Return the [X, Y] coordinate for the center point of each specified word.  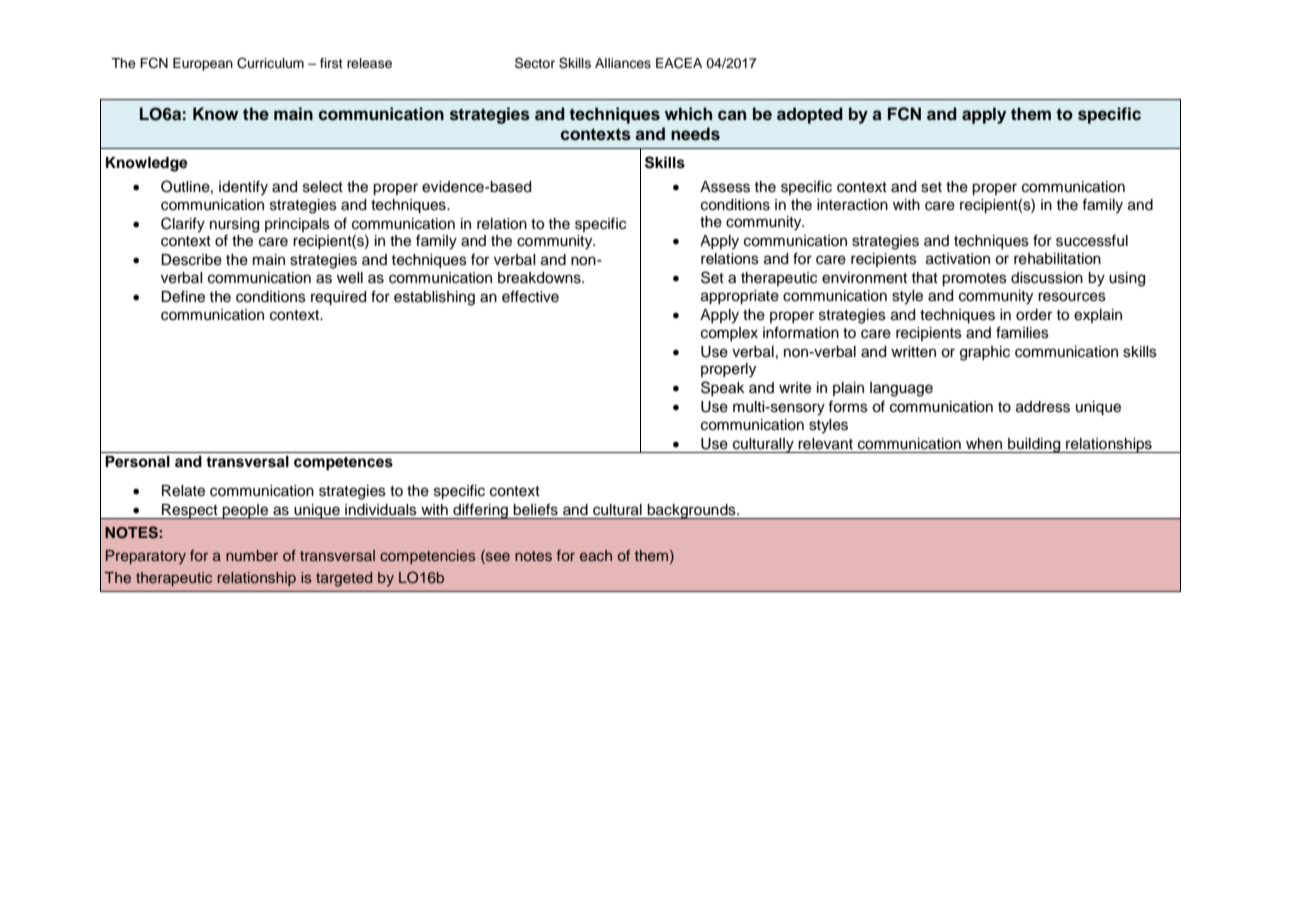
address [1043, 407]
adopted [810, 115]
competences [343, 464]
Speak [723, 388]
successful [1092, 241]
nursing [234, 225]
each [596, 555]
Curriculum [270, 63]
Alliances [623, 63]
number [252, 555]
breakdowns [540, 278]
